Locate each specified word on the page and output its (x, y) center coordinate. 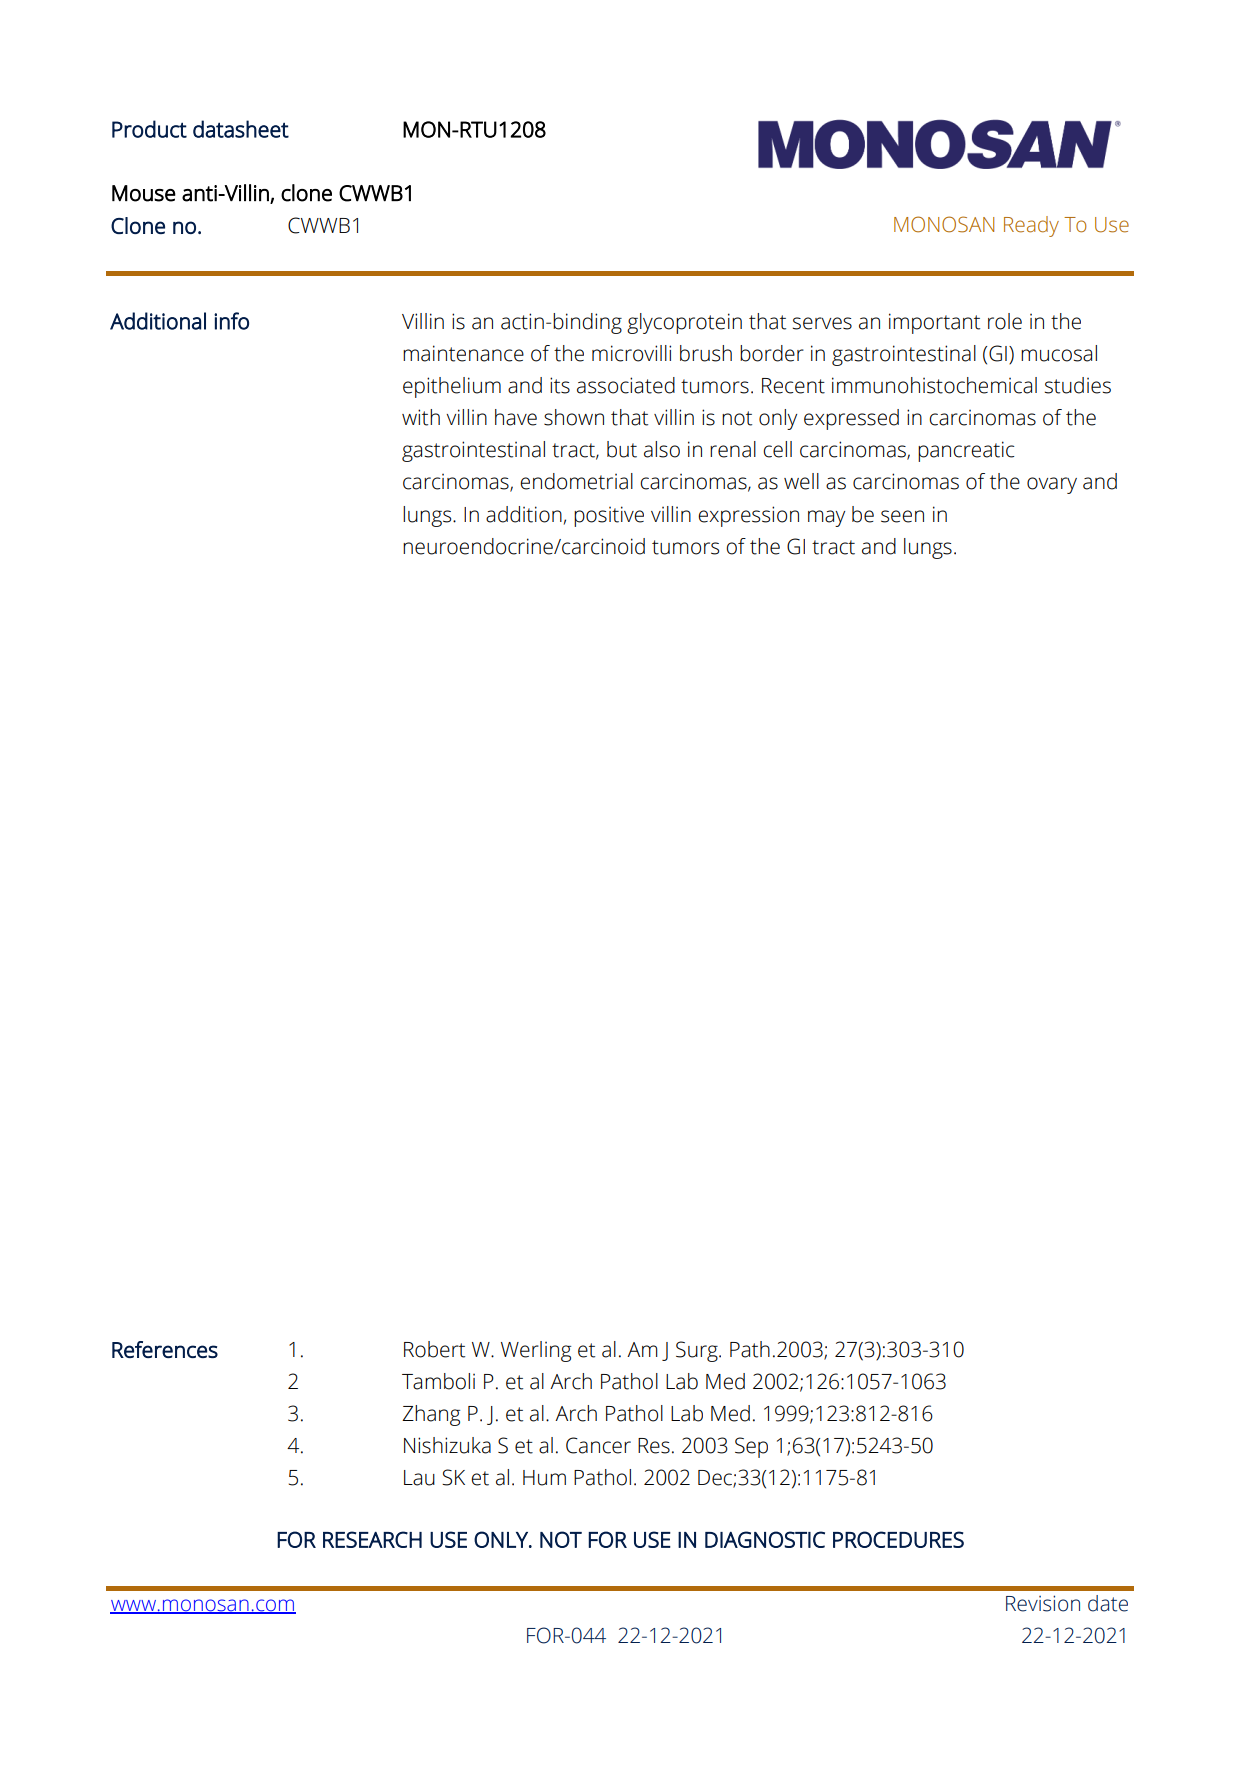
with (421, 417)
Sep (751, 1447)
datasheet (241, 129)
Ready (1031, 226)
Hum (544, 1478)
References (165, 1349)
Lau (419, 1478)
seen (902, 516)
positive (609, 516)
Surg (698, 1351)
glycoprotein (684, 323)
